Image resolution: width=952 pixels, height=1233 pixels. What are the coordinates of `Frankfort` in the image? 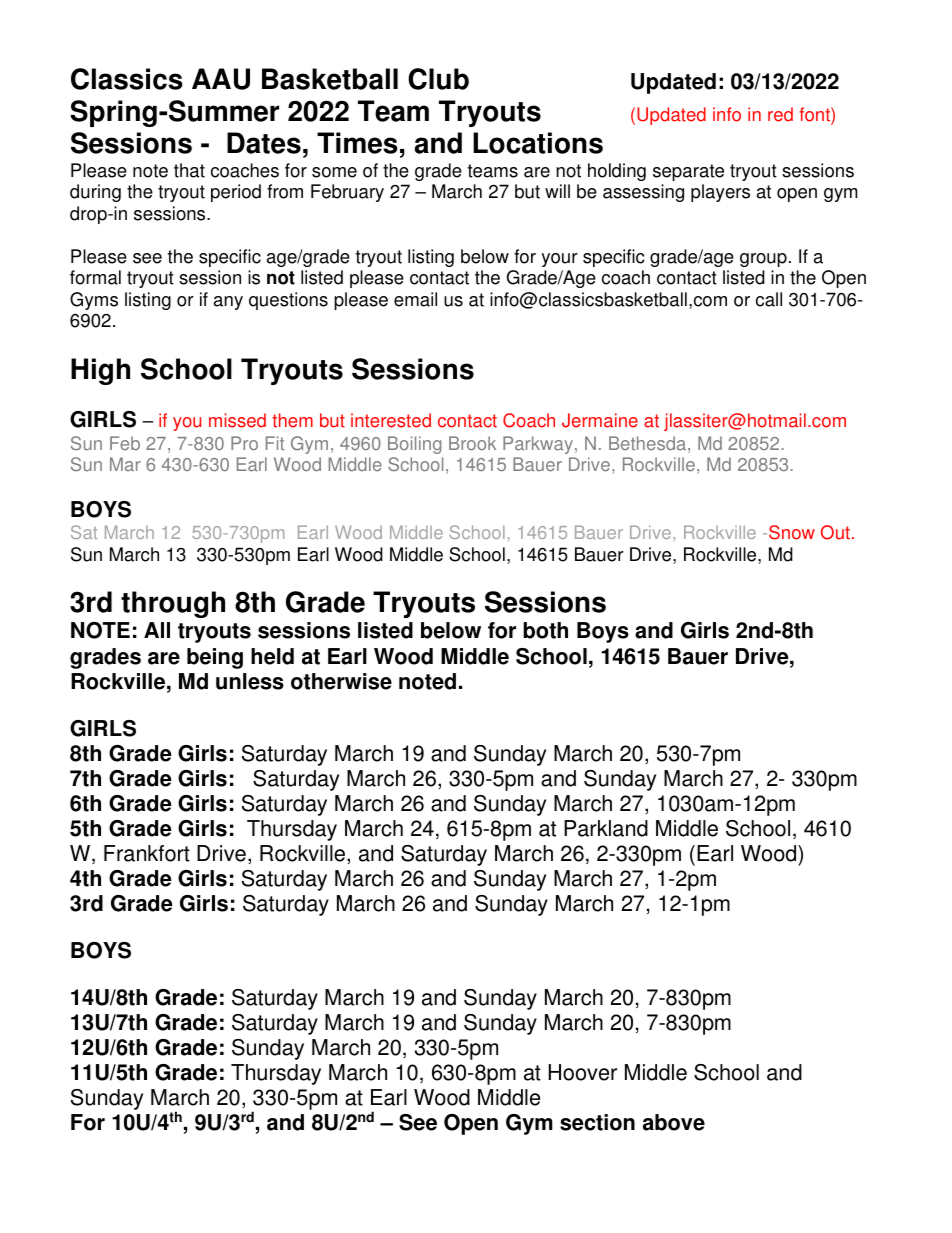 It's located at (147, 853).
